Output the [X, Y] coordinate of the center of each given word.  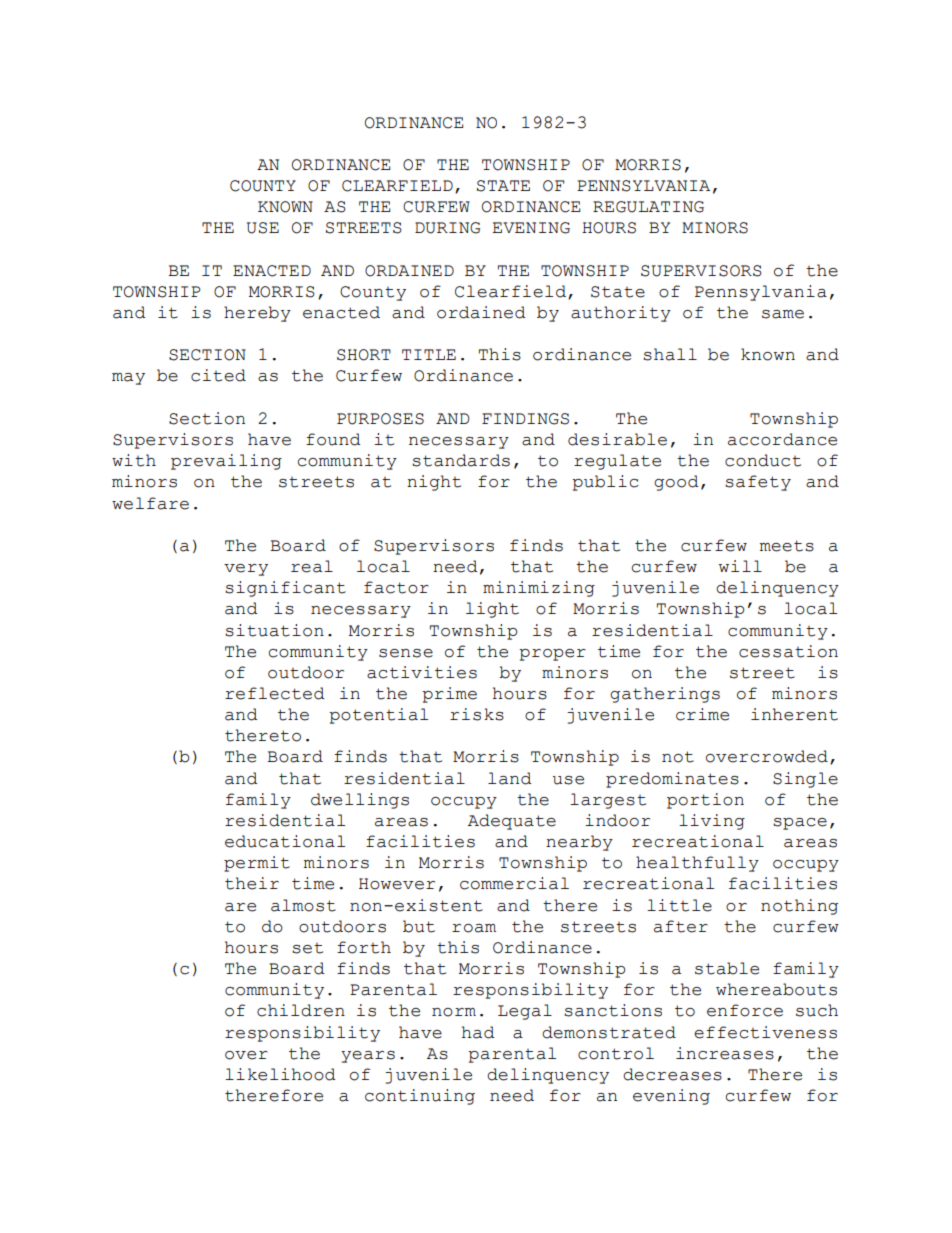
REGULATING [648, 207]
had [478, 1032]
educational [285, 841]
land [510, 778]
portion [705, 801]
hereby [257, 314]
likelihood [280, 1074]
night [434, 483]
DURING [447, 228]
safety [758, 483]
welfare [150, 503]
